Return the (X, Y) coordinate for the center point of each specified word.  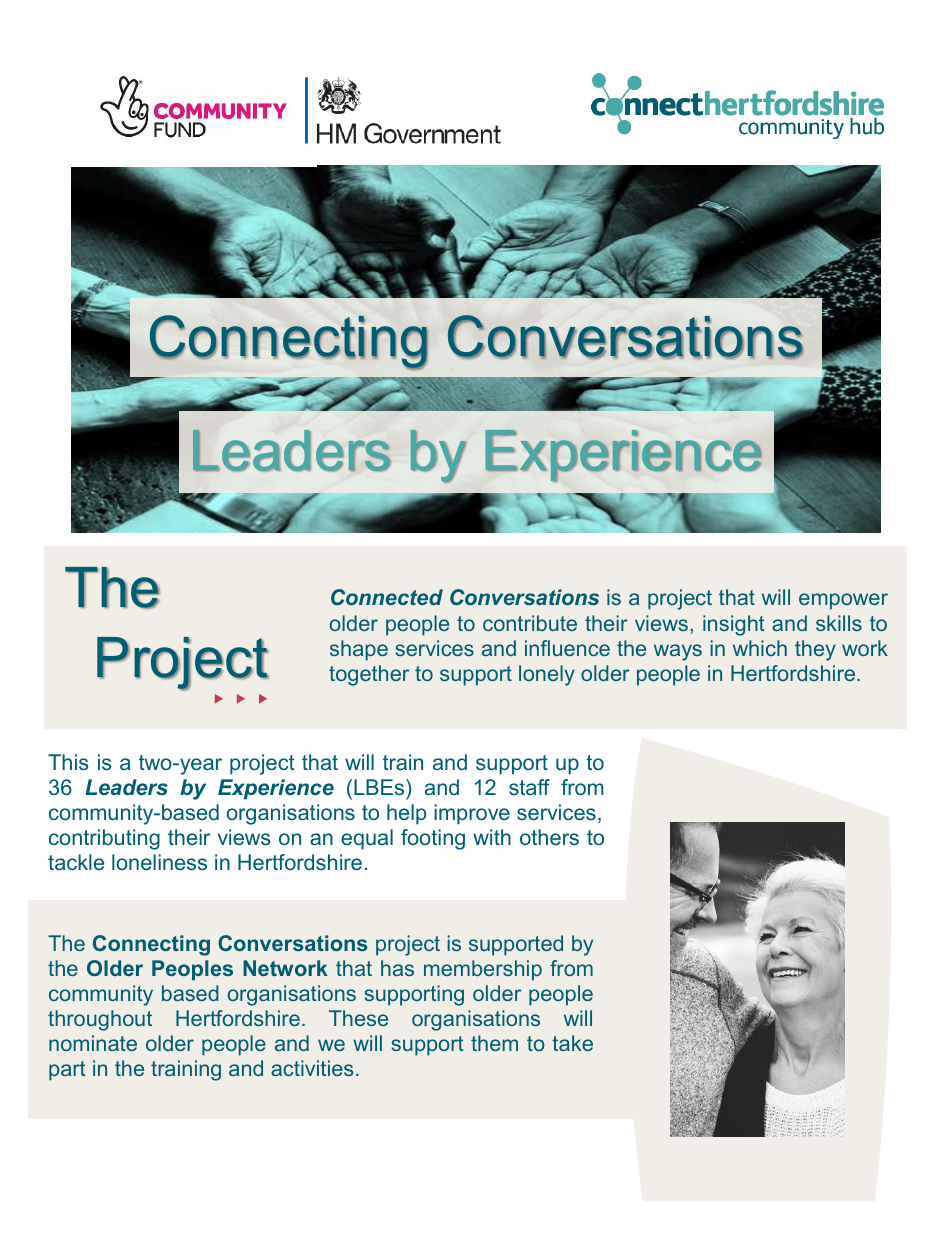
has (397, 968)
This (68, 762)
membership (483, 970)
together (369, 675)
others (549, 837)
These (358, 1018)
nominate (93, 1043)
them (494, 1043)
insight (734, 625)
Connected (387, 597)
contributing (104, 839)
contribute (530, 623)
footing (433, 839)
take (572, 1043)
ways (678, 652)
